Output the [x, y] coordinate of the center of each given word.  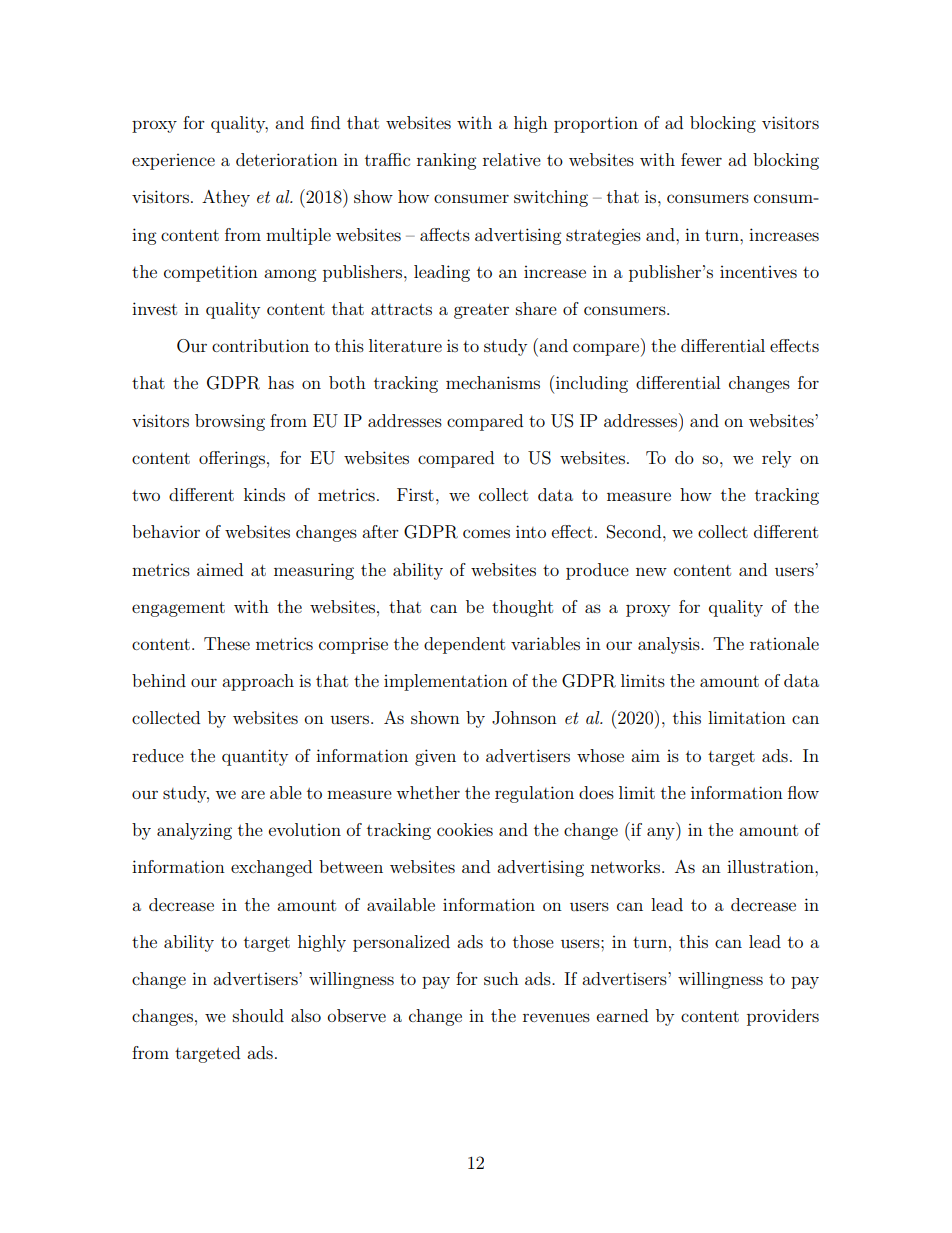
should [258, 1015]
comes [486, 533]
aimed [220, 569]
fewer [701, 159]
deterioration [287, 159]
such [501, 978]
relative [512, 159]
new [651, 571]
